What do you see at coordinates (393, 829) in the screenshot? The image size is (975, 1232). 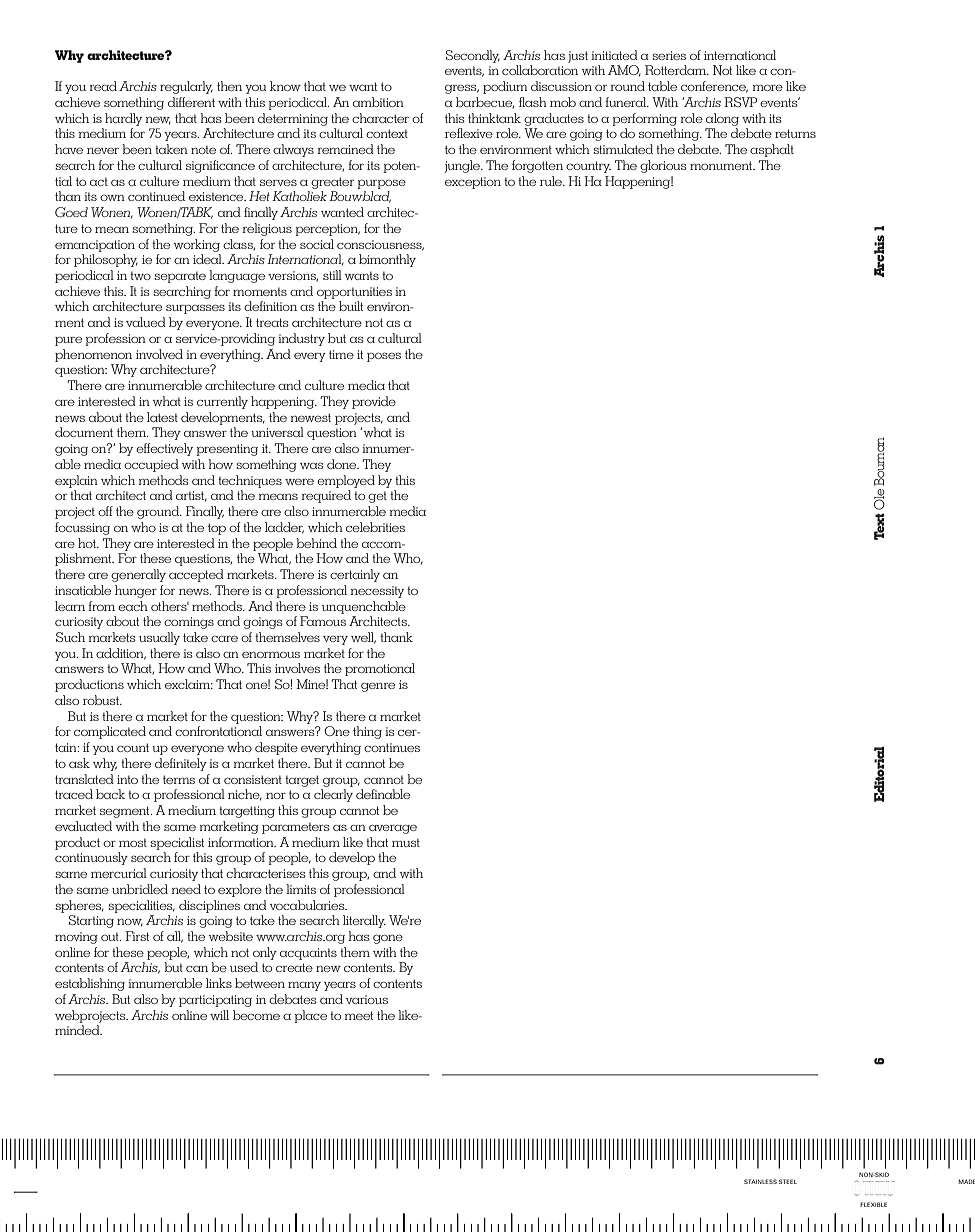 I see `average` at bounding box center [393, 829].
